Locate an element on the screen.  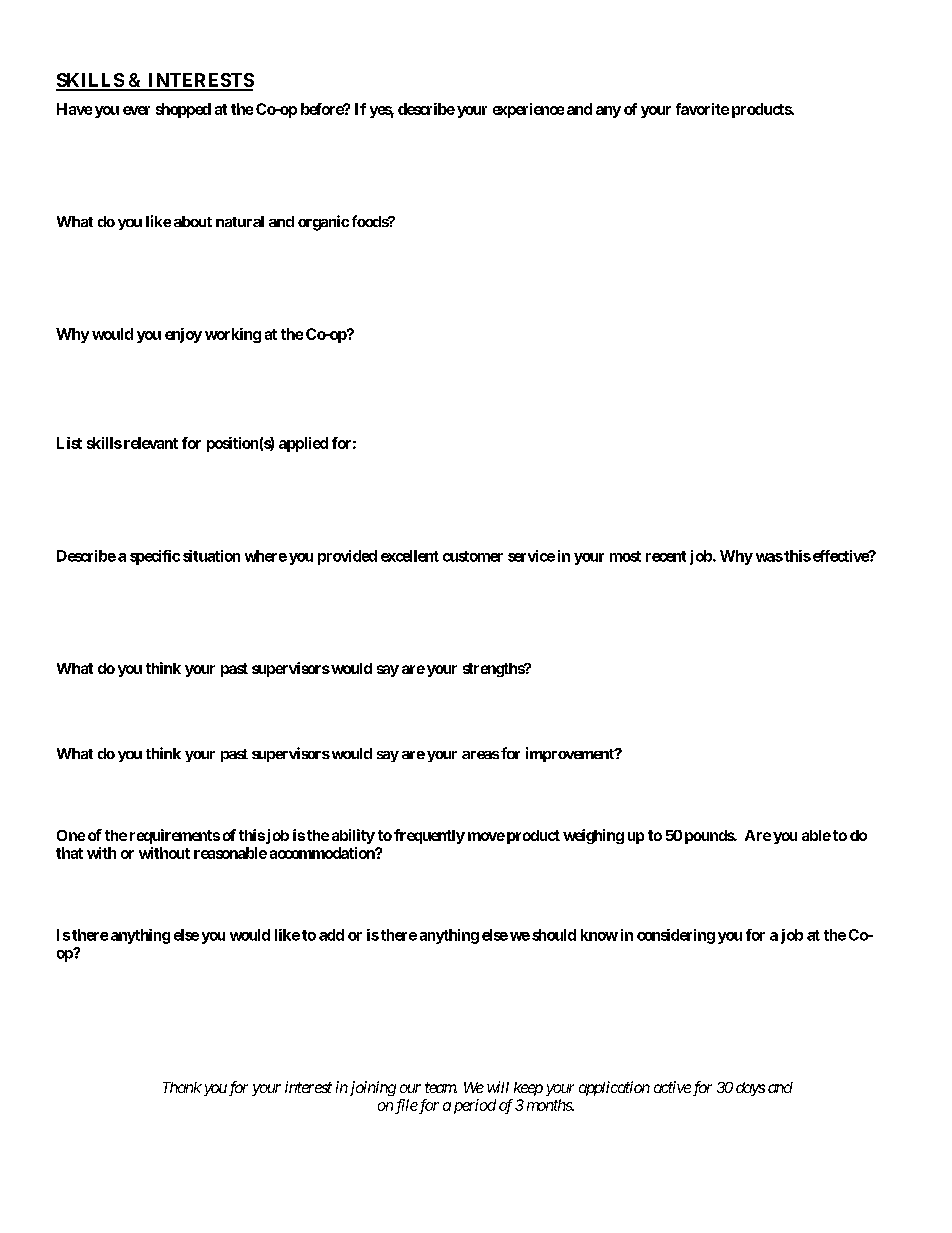
applied is located at coordinates (303, 444).
